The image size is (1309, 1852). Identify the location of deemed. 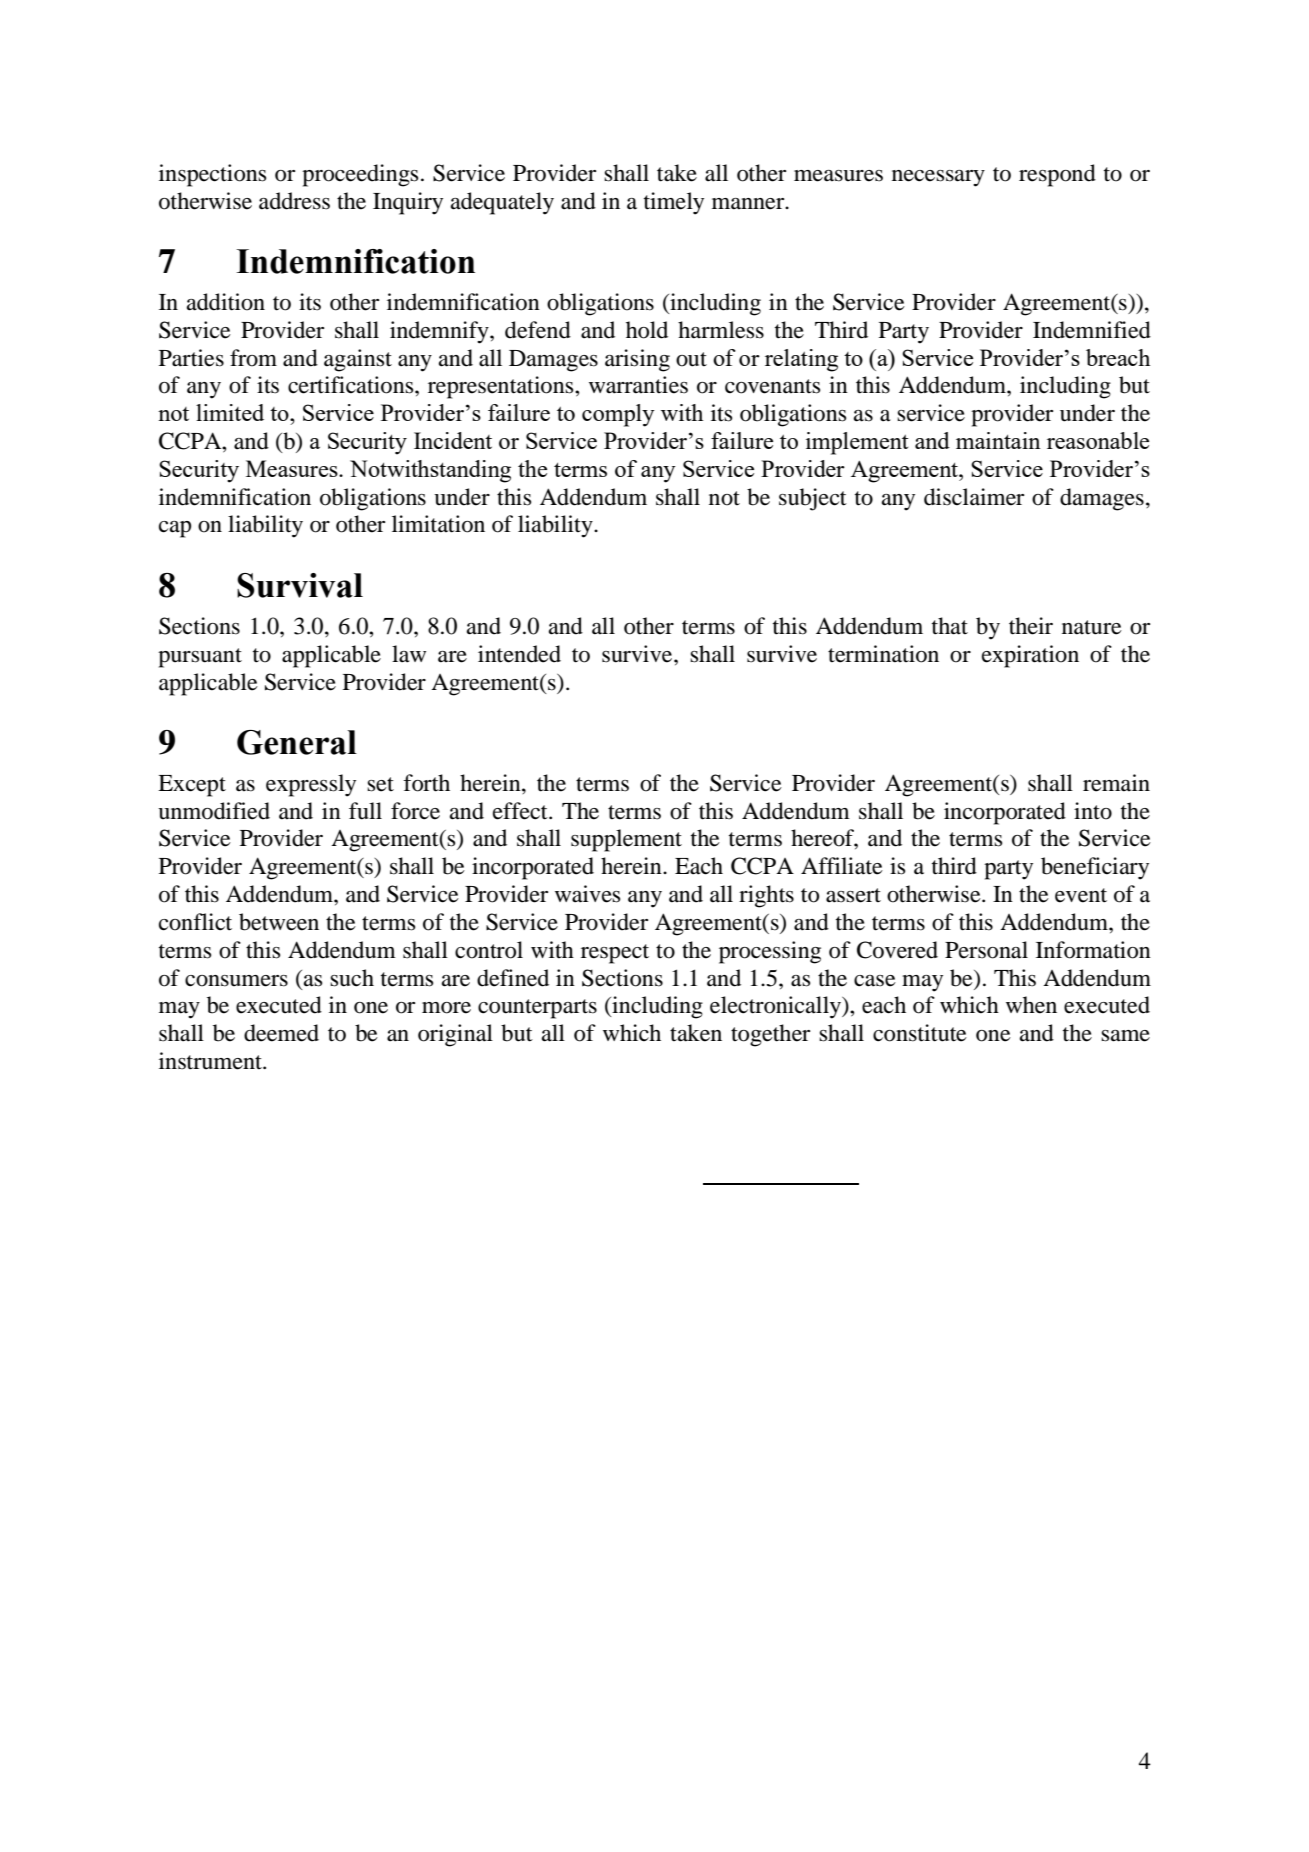
(281, 1033).
